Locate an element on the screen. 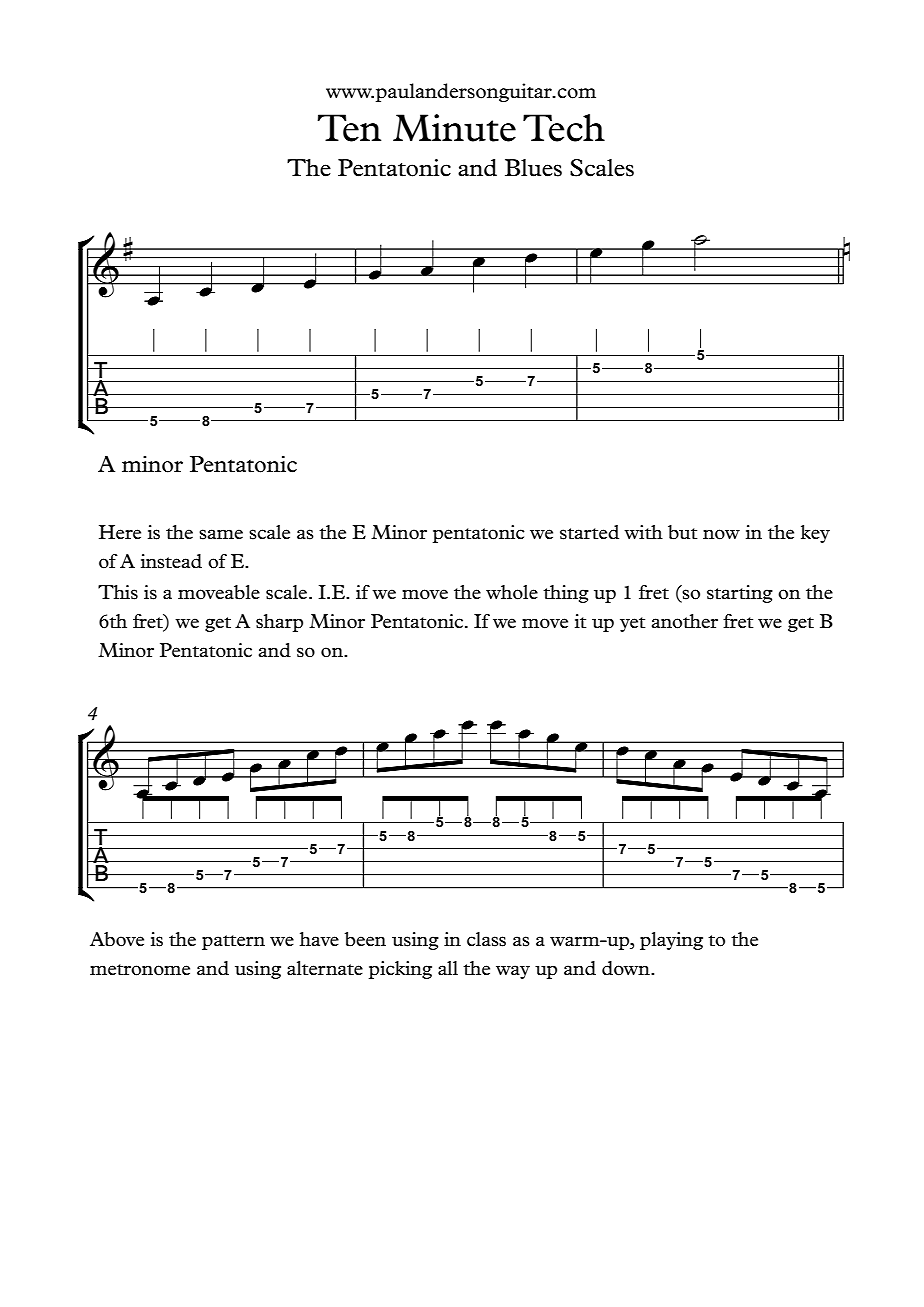 This screenshot has height=1307, width=924. same is located at coordinates (221, 534).
